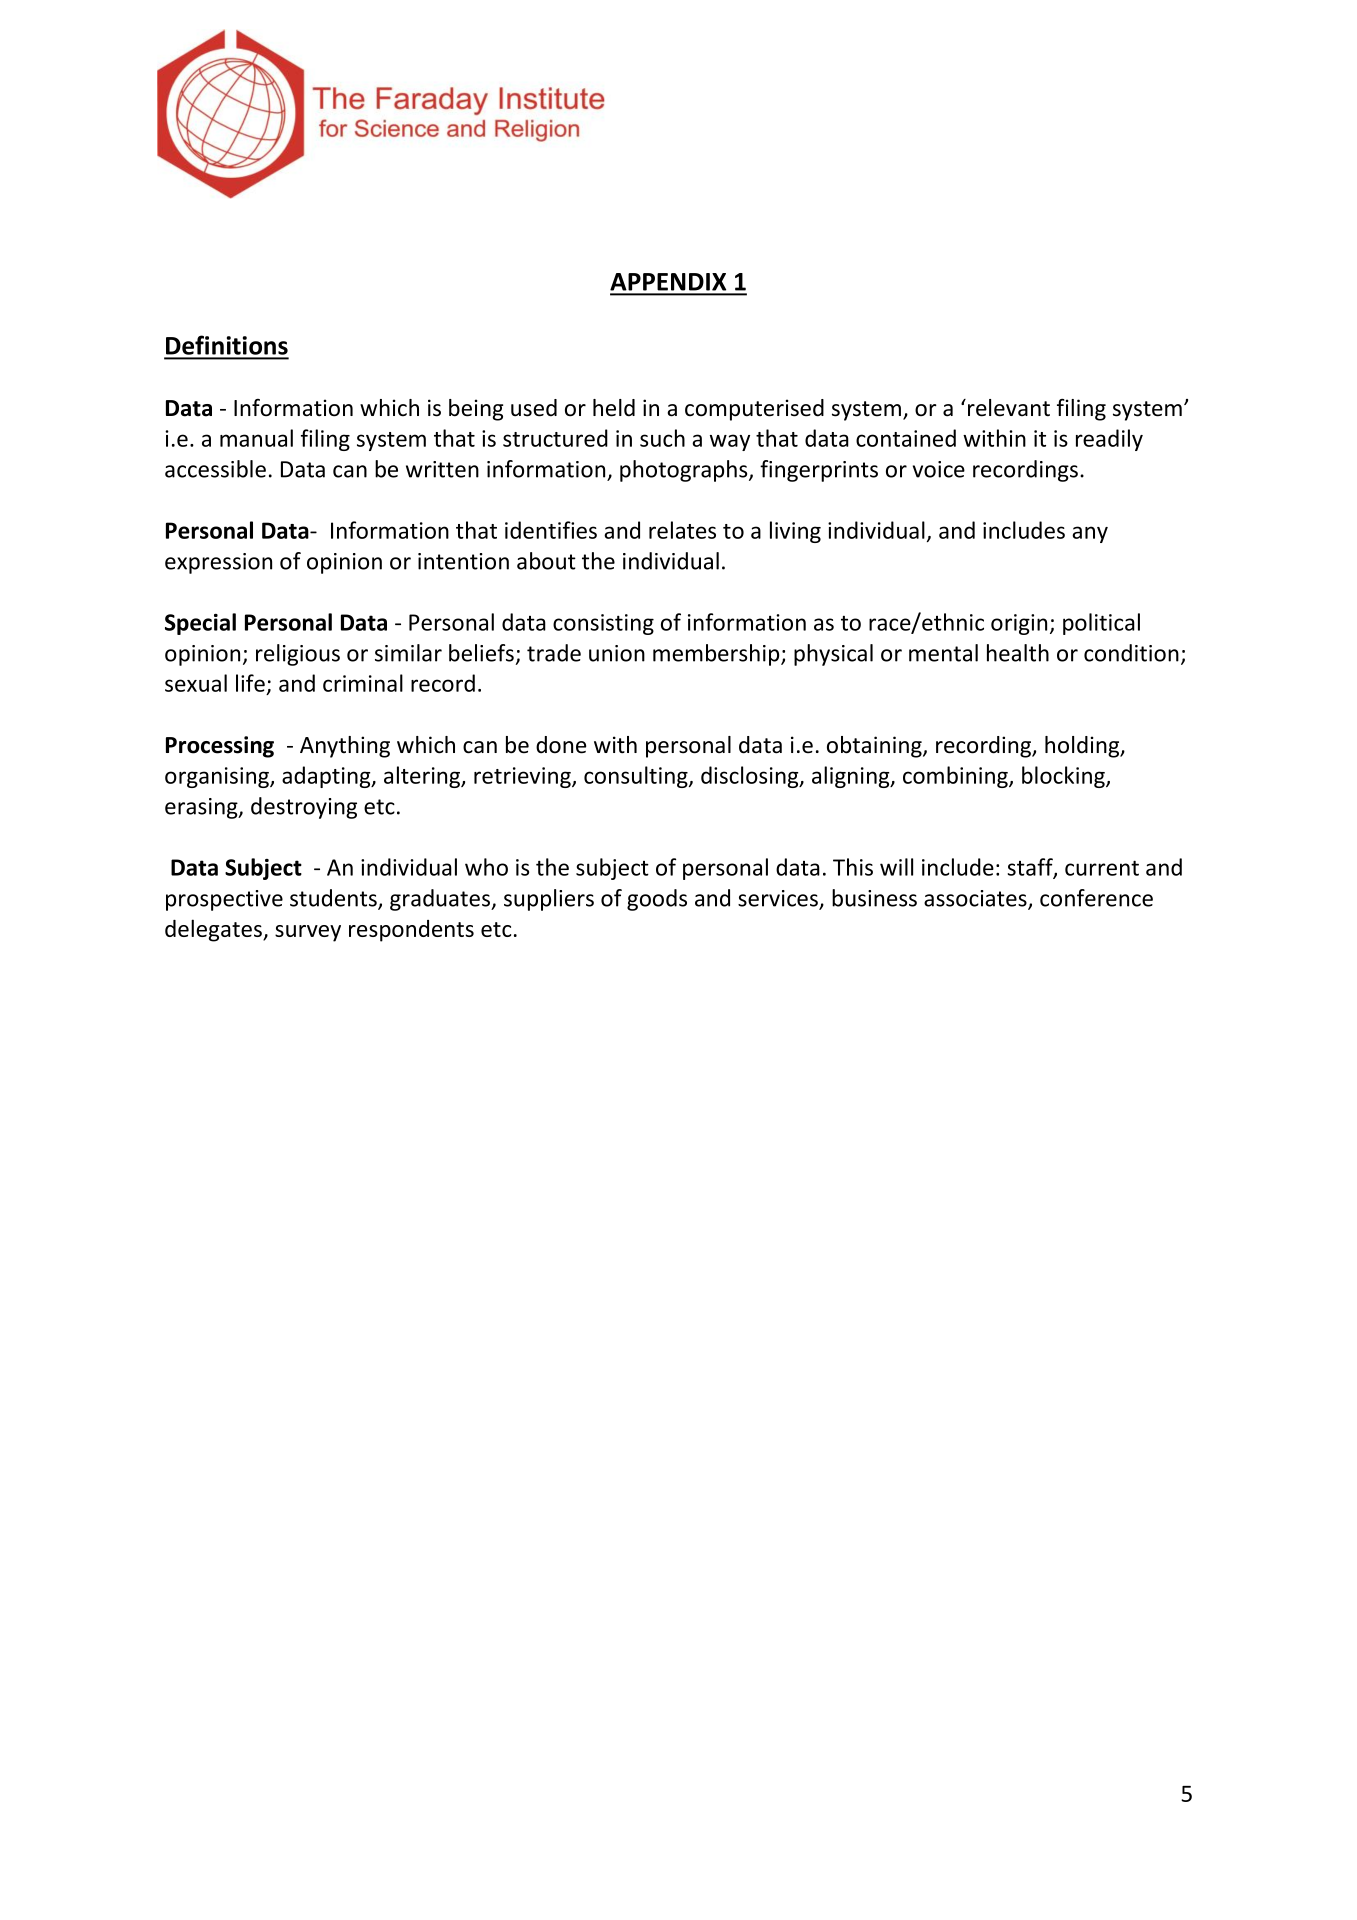  What do you see at coordinates (976, 899) in the image?
I see `associates` at bounding box center [976, 899].
